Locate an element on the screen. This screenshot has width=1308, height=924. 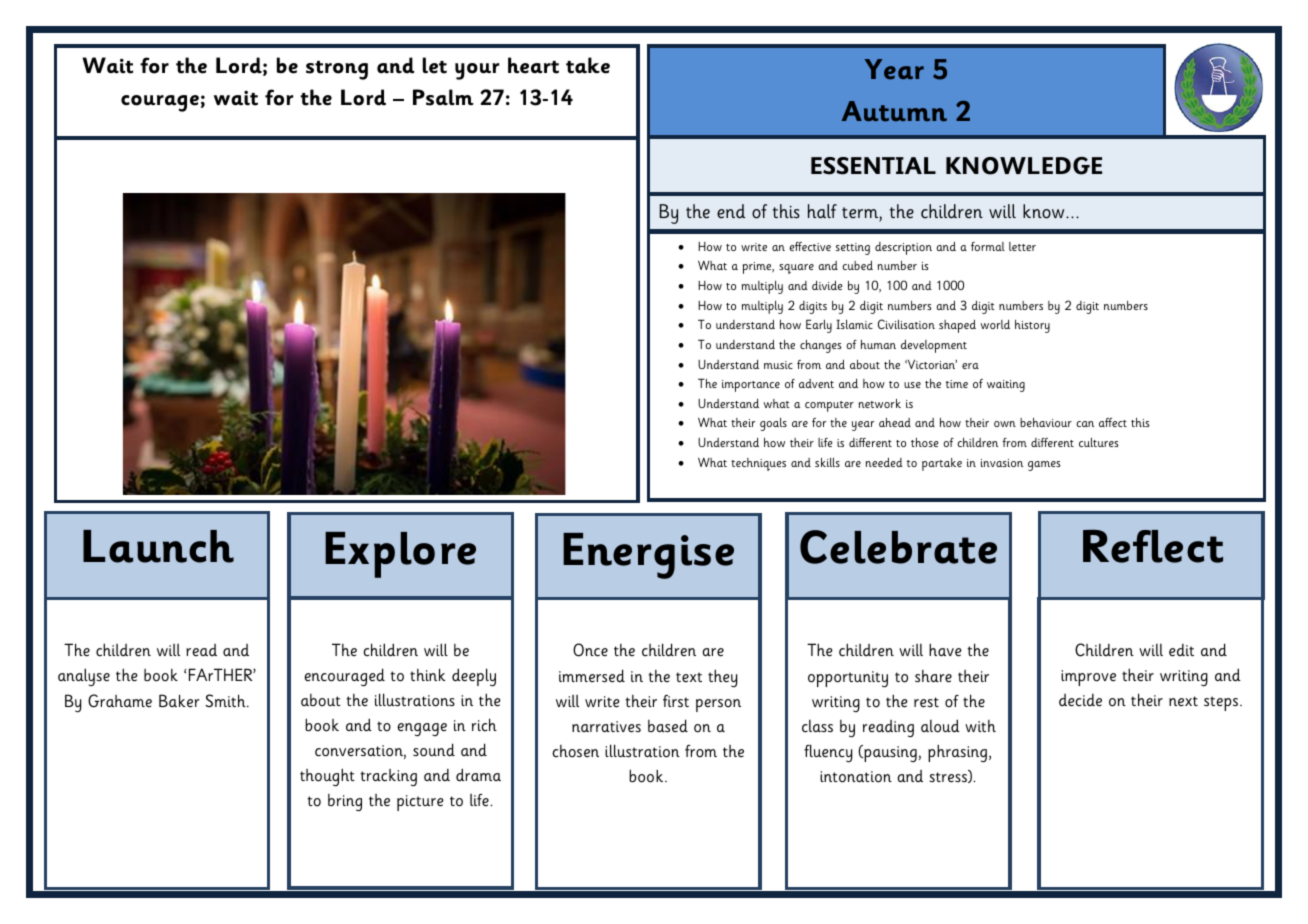
Reflect is located at coordinates (1153, 546).
